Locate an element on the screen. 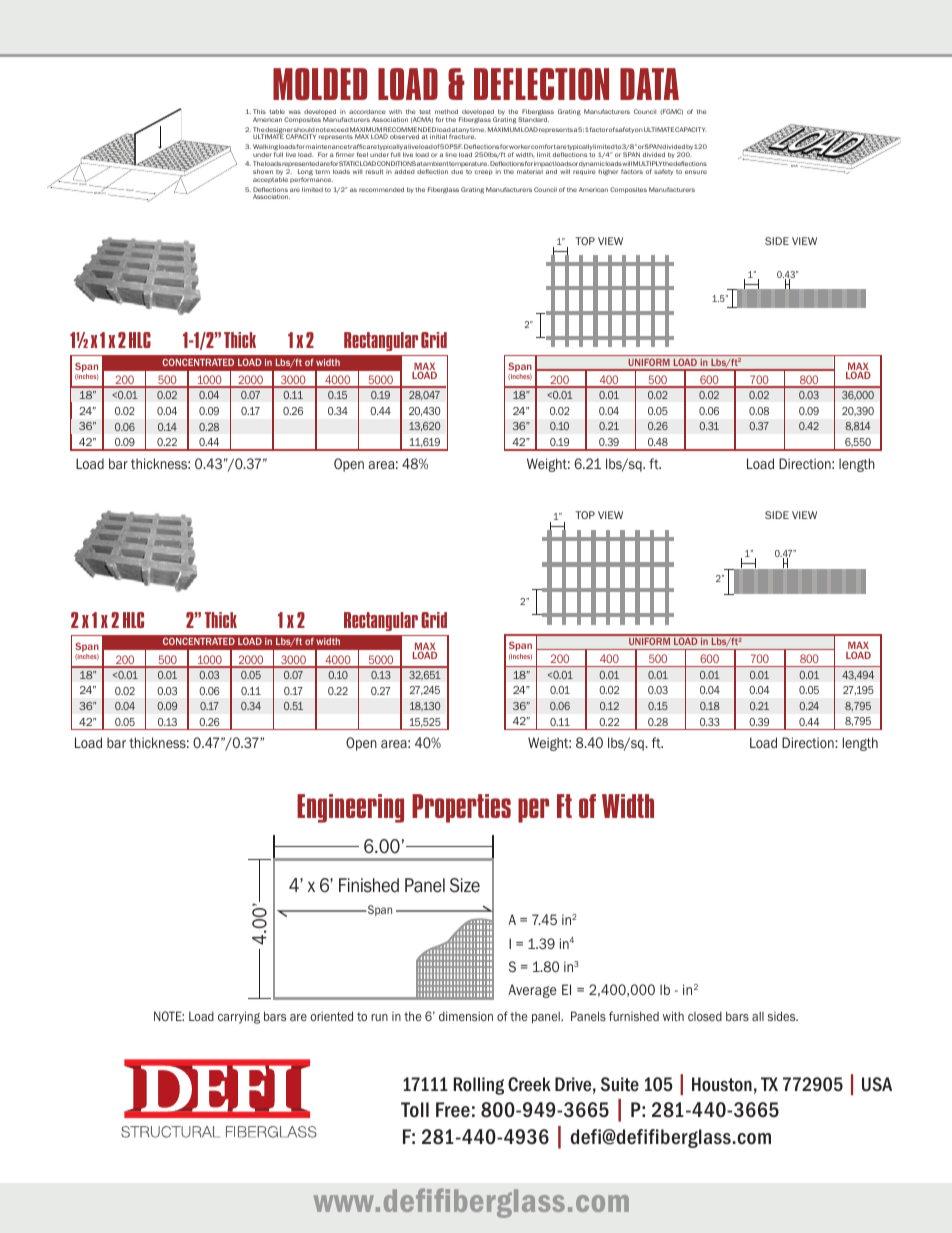  ensure is located at coordinates (696, 172).
